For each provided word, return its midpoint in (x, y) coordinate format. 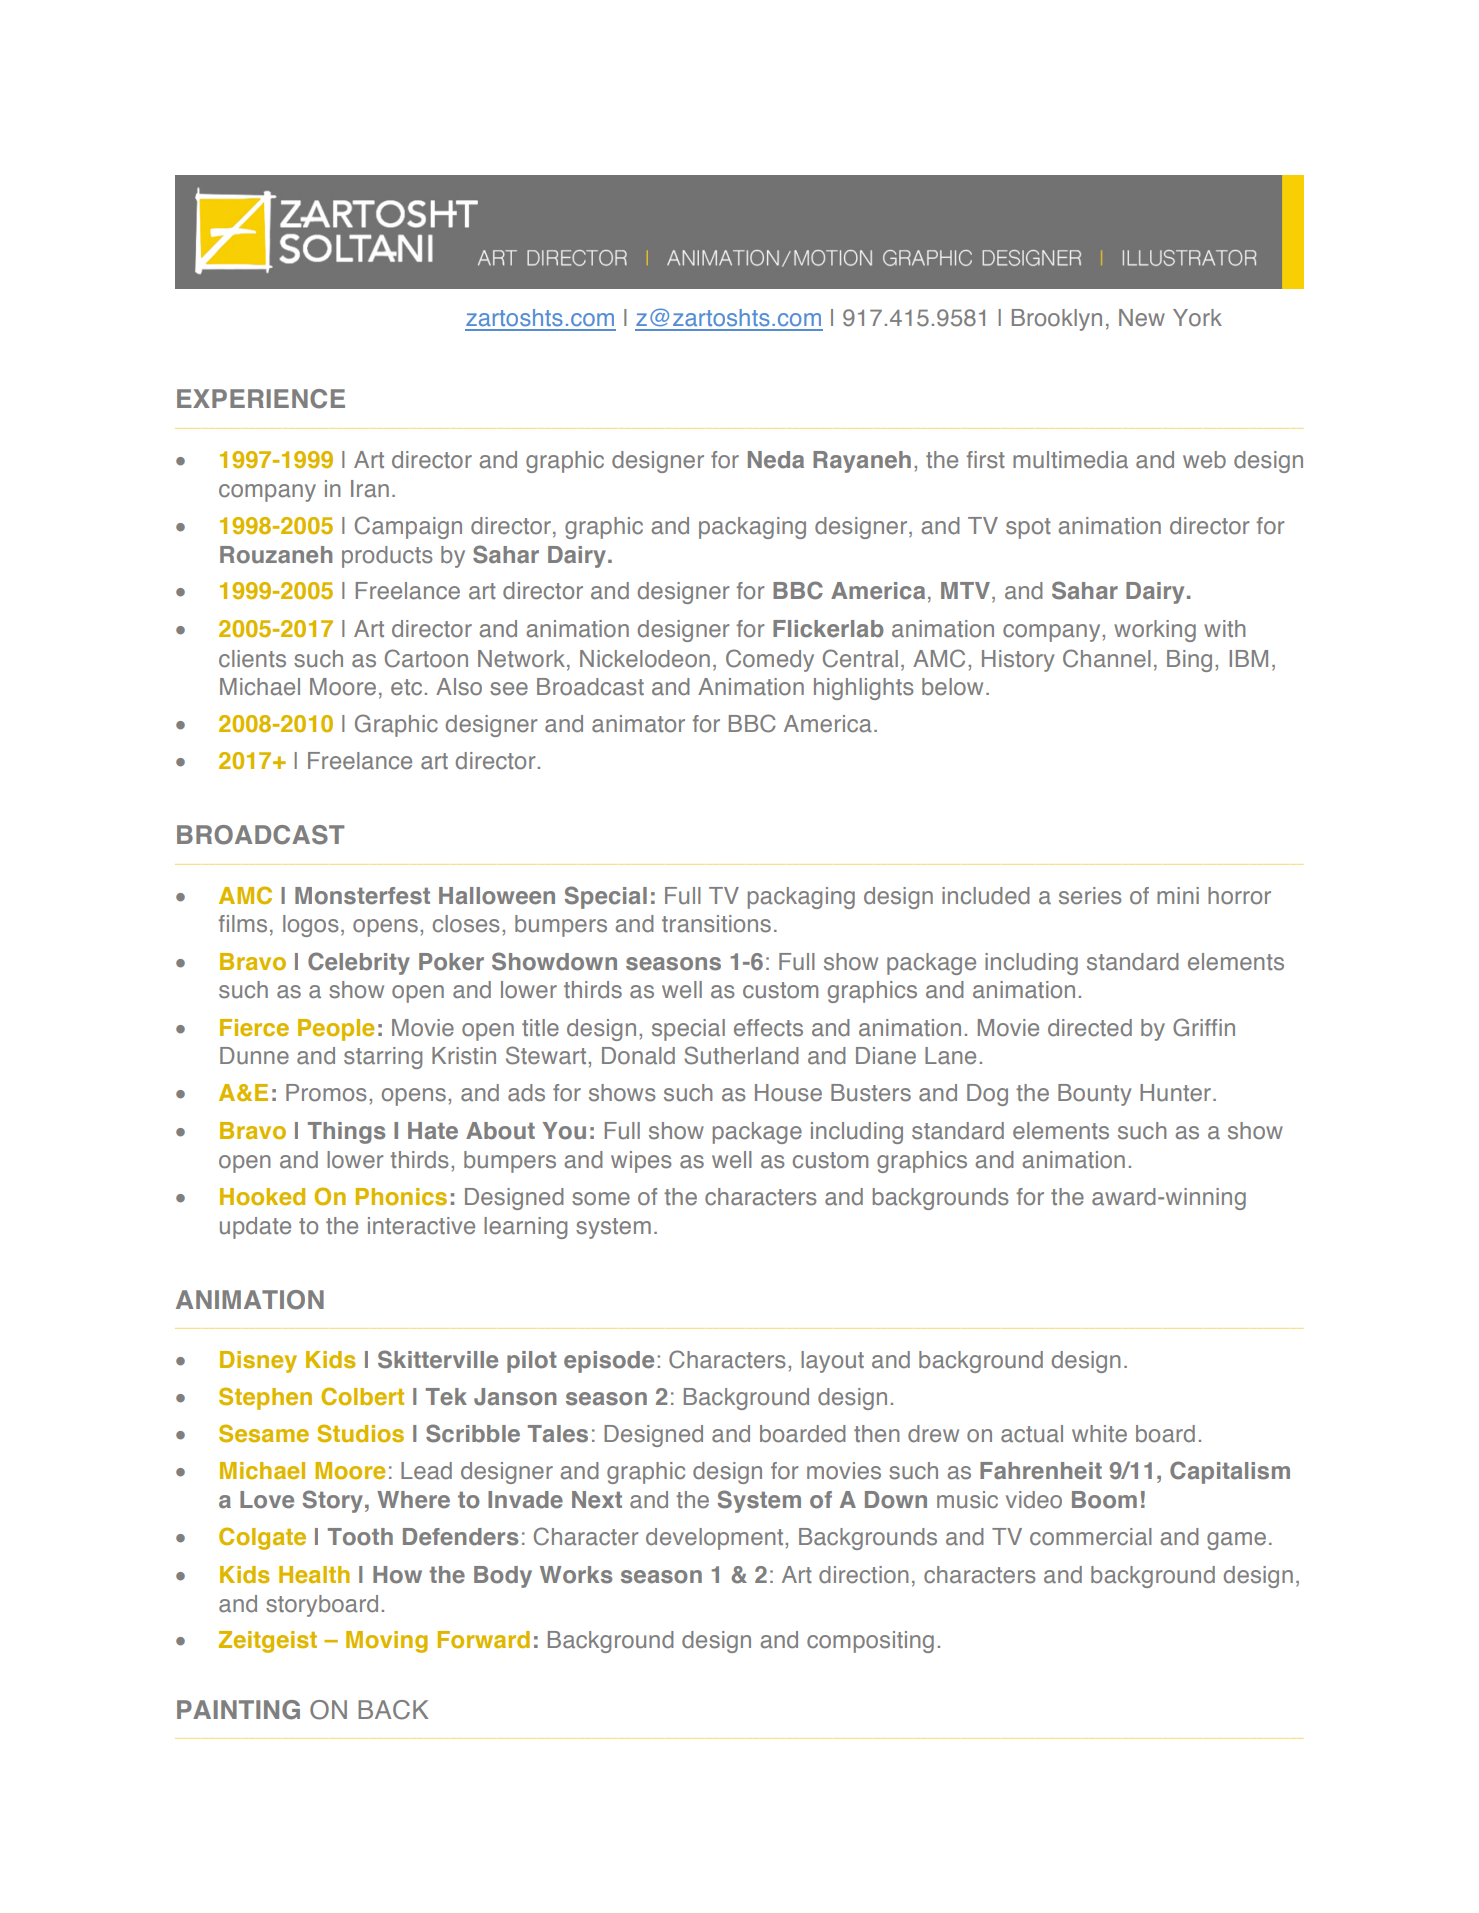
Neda (776, 459)
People (336, 1030)
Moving (387, 1642)
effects (768, 1028)
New (1142, 318)
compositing (870, 1642)
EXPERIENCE (261, 399)
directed (1090, 1028)
